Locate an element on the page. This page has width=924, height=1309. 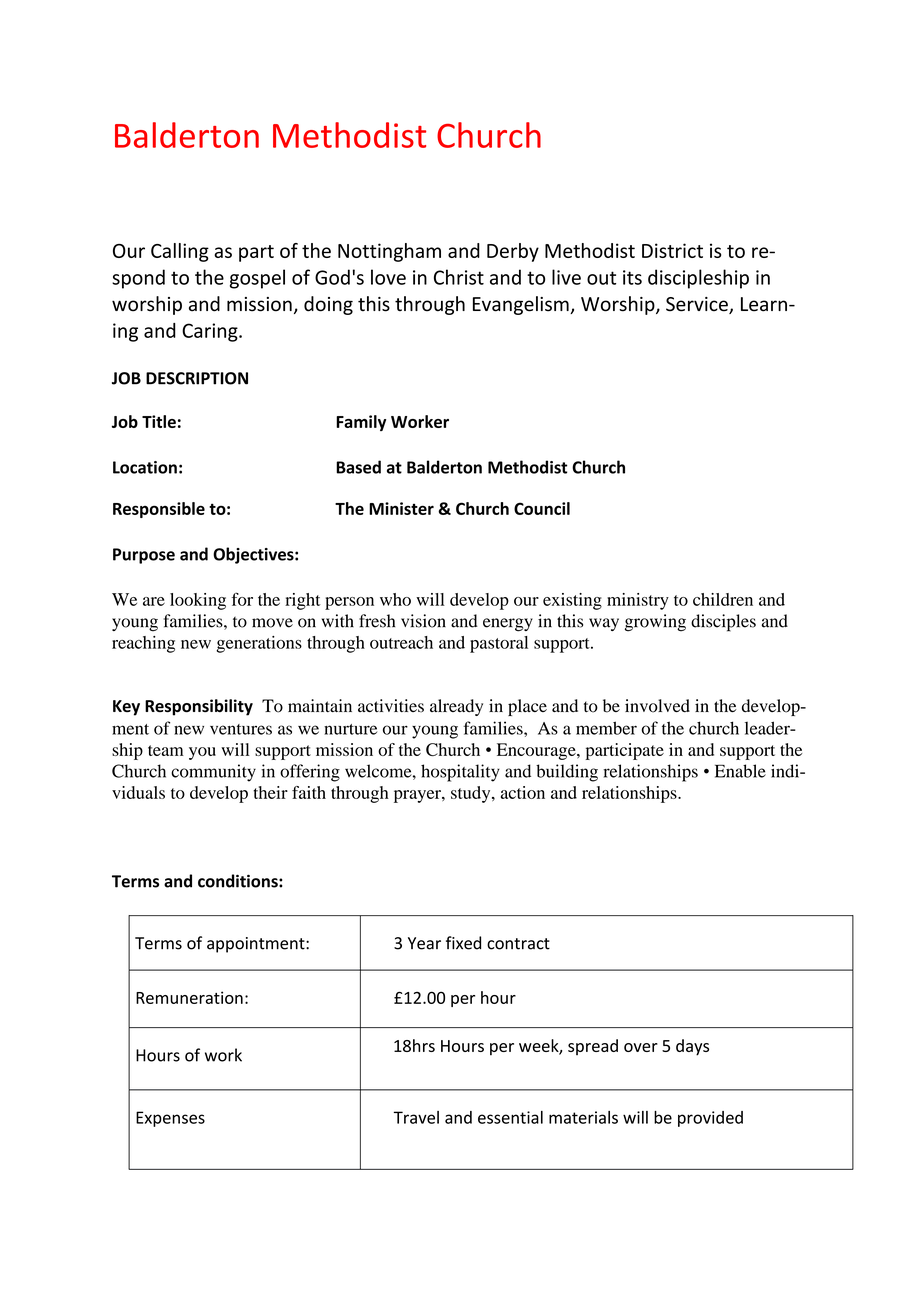
Location is located at coordinates (145, 467).
